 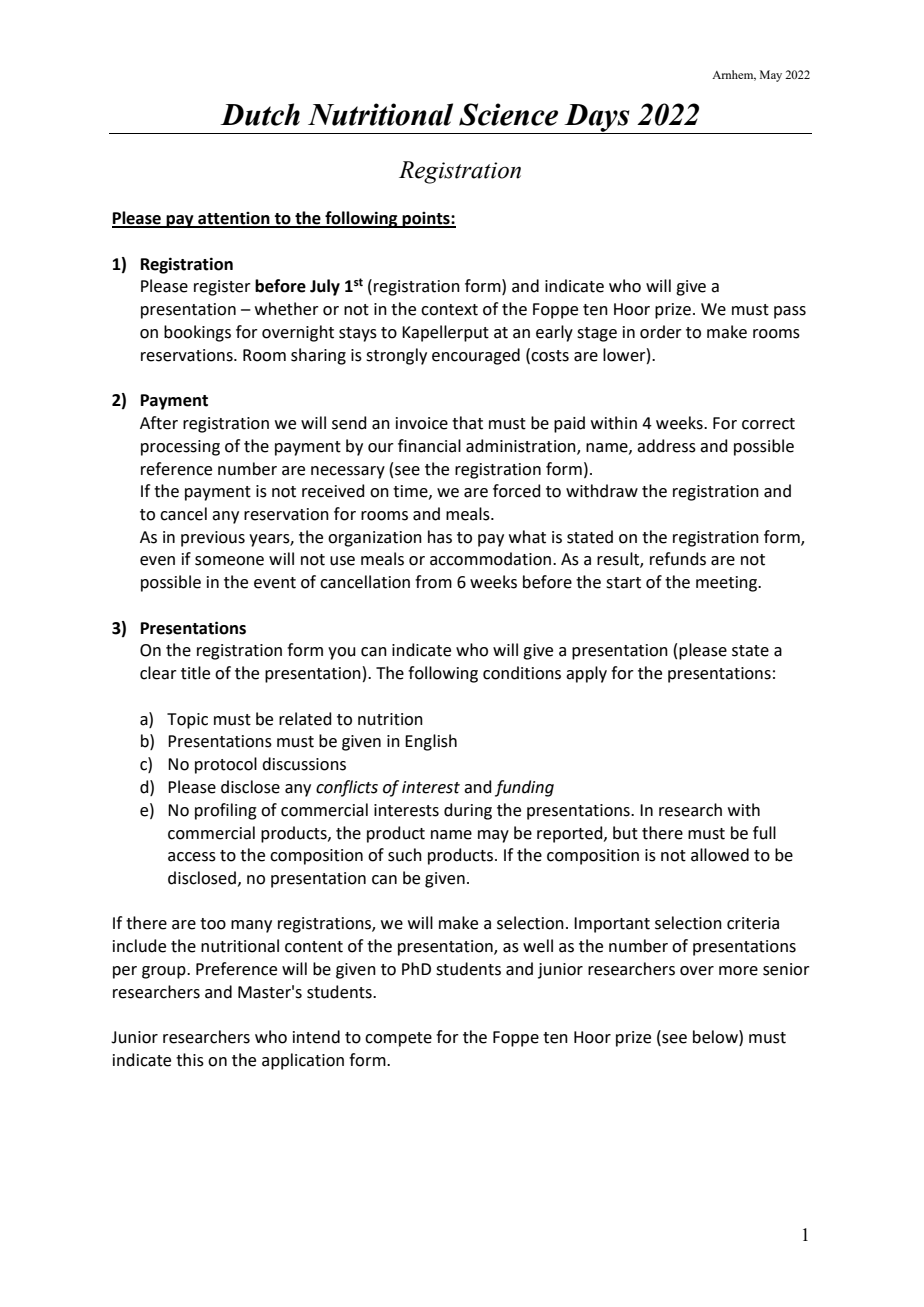 I want to click on Days, so click(x=597, y=119).
